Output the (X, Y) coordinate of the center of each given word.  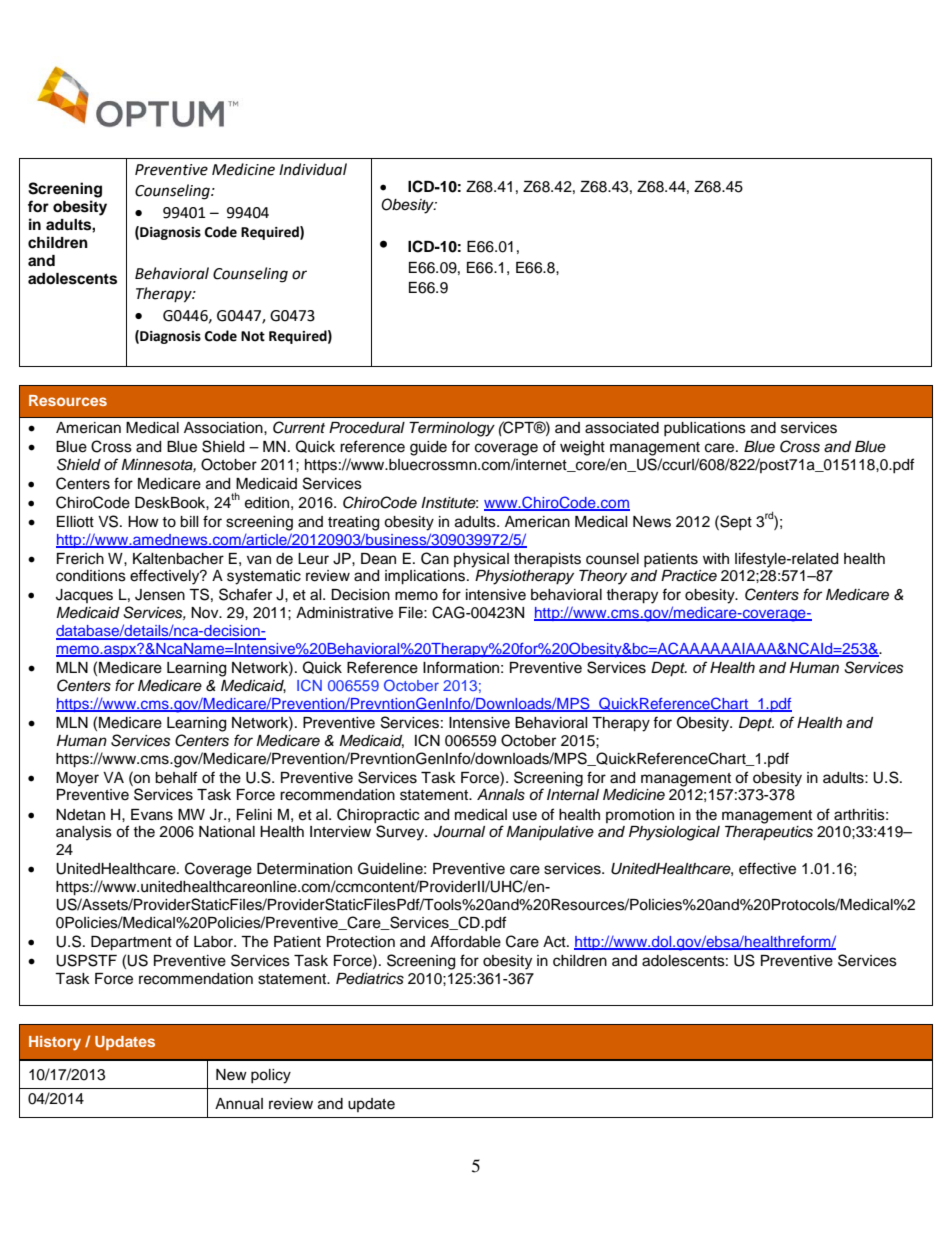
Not (253, 336)
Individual (313, 169)
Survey (401, 833)
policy (271, 1076)
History (55, 1043)
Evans (152, 815)
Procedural (367, 428)
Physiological (674, 833)
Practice (689, 576)
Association (224, 428)
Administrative (344, 613)
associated (622, 428)
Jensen (160, 595)
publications (705, 429)
